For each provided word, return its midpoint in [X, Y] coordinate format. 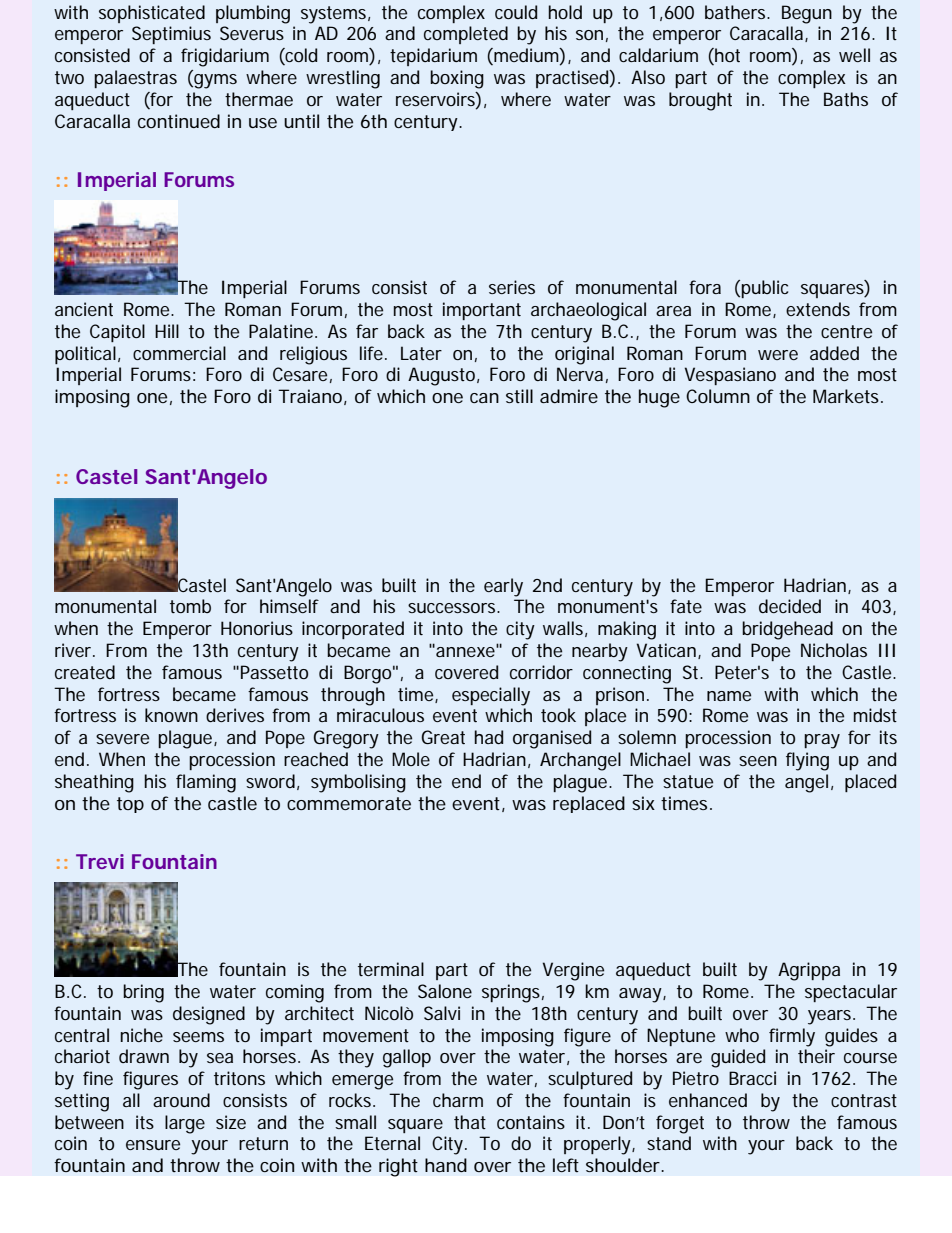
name [729, 696]
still [519, 396]
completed [466, 35]
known [171, 715]
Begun [807, 14]
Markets [848, 396]
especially [491, 696]
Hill [167, 331]
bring [143, 993]
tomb [190, 606]
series [512, 287]
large [185, 1124]
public [764, 289]
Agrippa [809, 971]
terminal [391, 969]
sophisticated [152, 14]
